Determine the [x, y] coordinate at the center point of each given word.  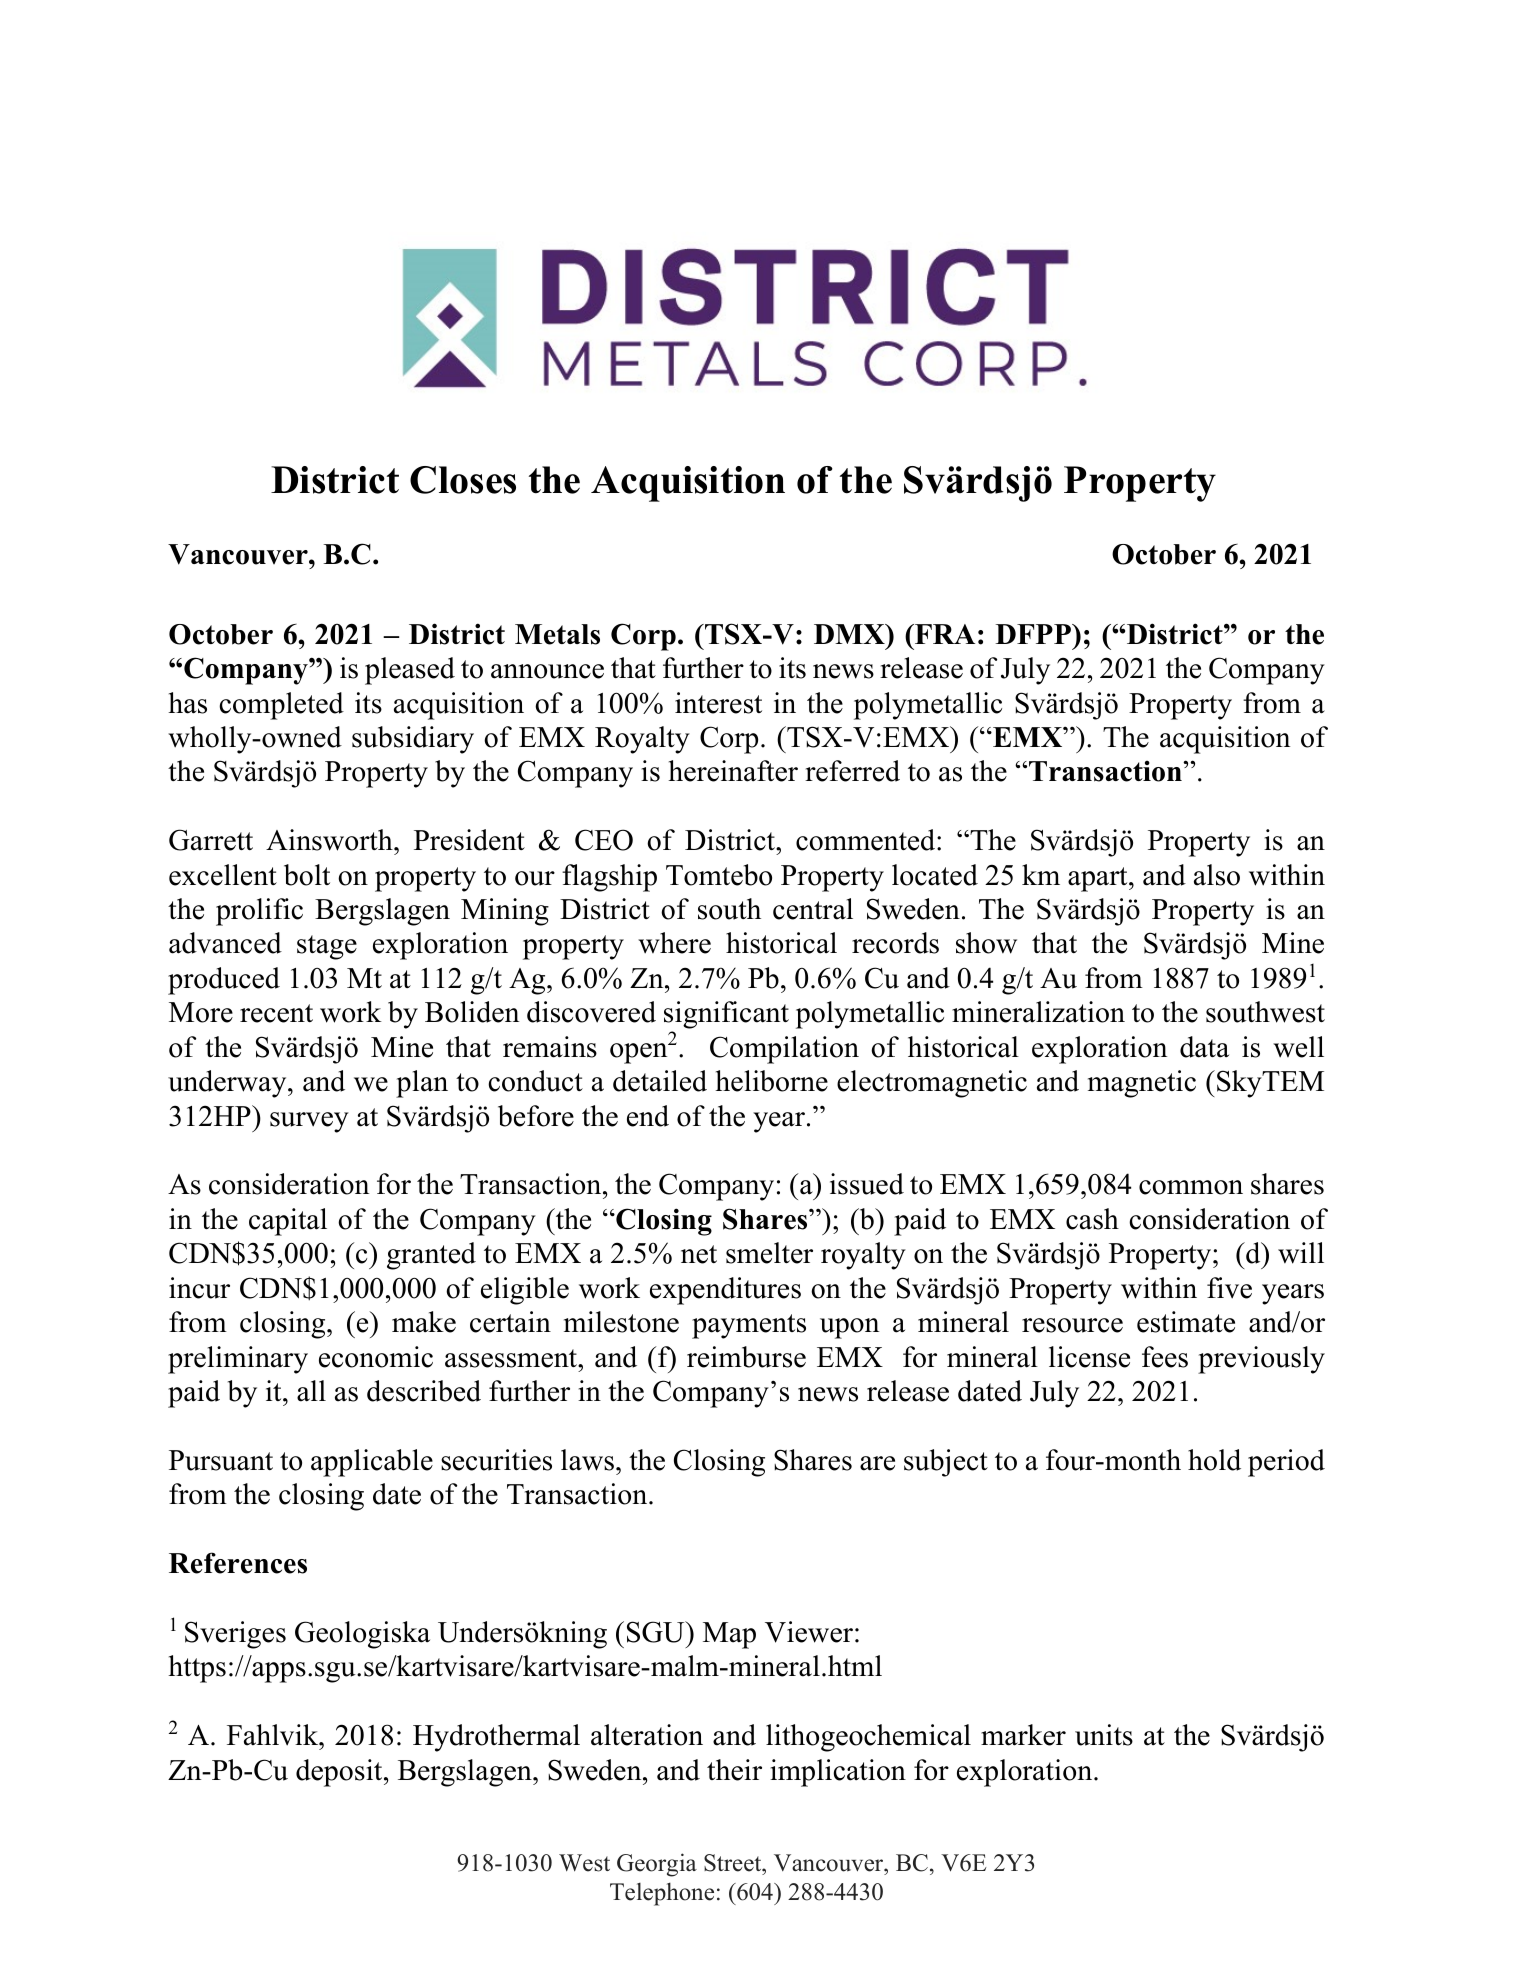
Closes [463, 480]
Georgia [657, 1865]
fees [1165, 1357]
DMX [850, 634]
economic [376, 1357]
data [1204, 1047]
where [674, 943]
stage [327, 947]
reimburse [746, 1357]
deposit [340, 1773]
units [1104, 1735]
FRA [944, 634]
